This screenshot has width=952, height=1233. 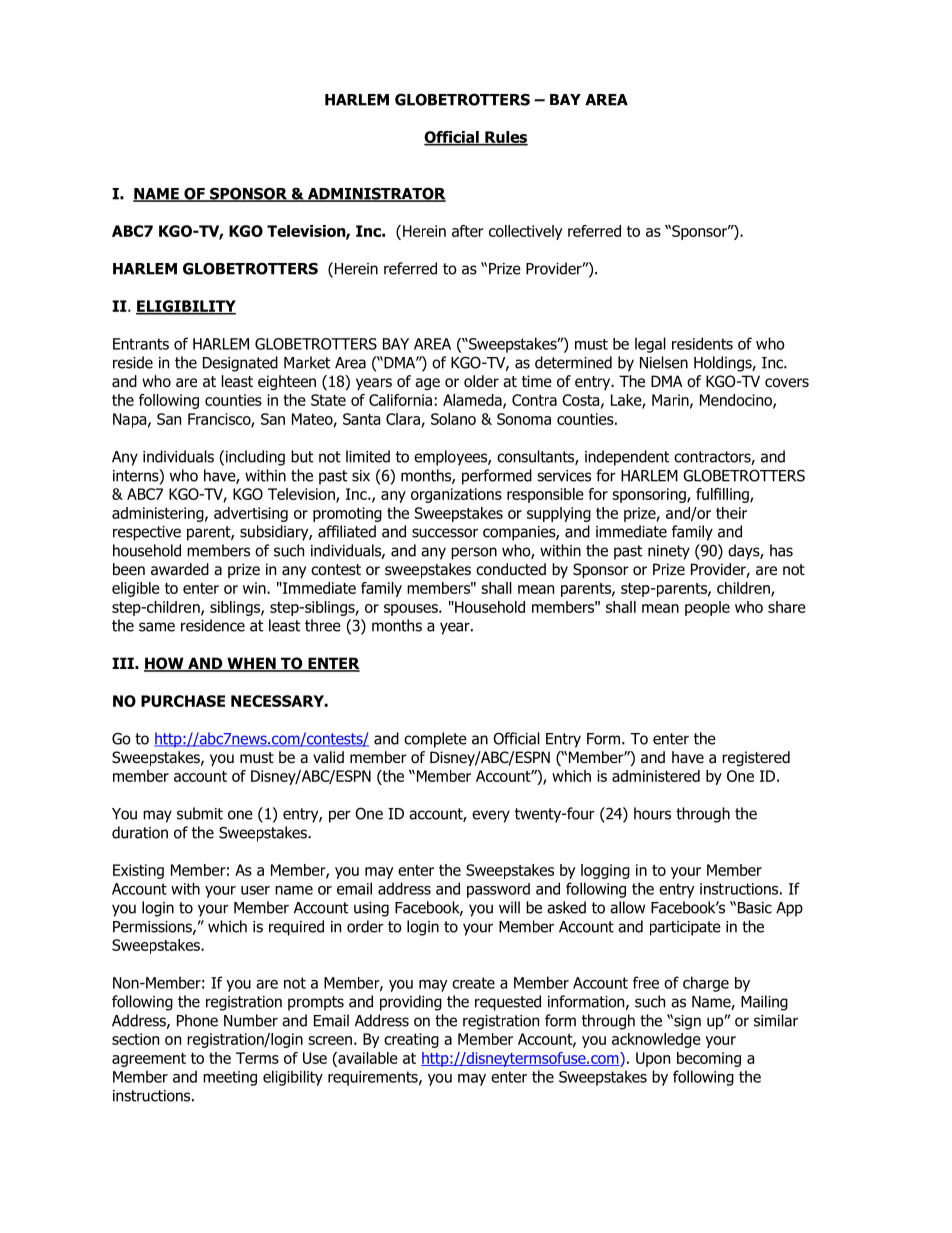 What do you see at coordinates (505, 138) in the screenshot?
I see `Rules` at bounding box center [505, 138].
